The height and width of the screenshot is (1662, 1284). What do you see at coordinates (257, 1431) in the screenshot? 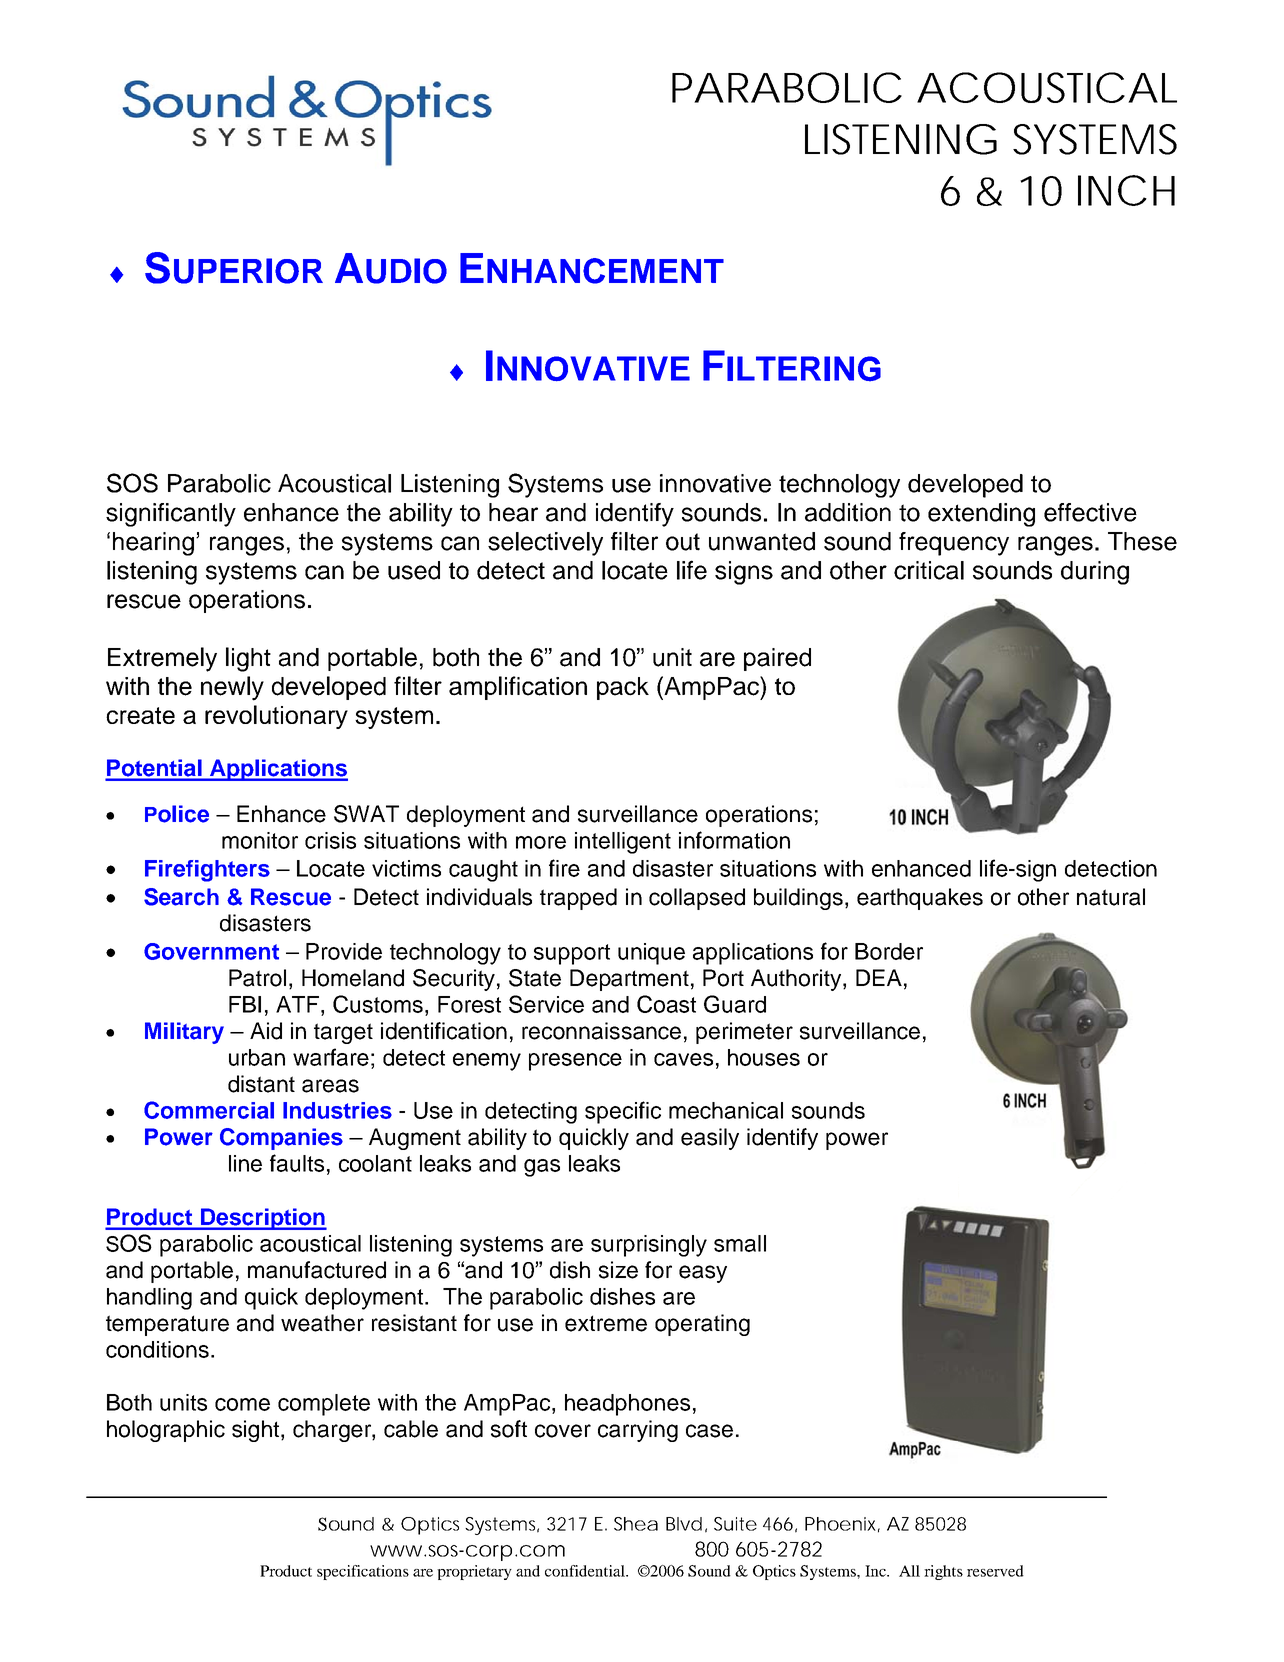
I see `sight` at bounding box center [257, 1431].
